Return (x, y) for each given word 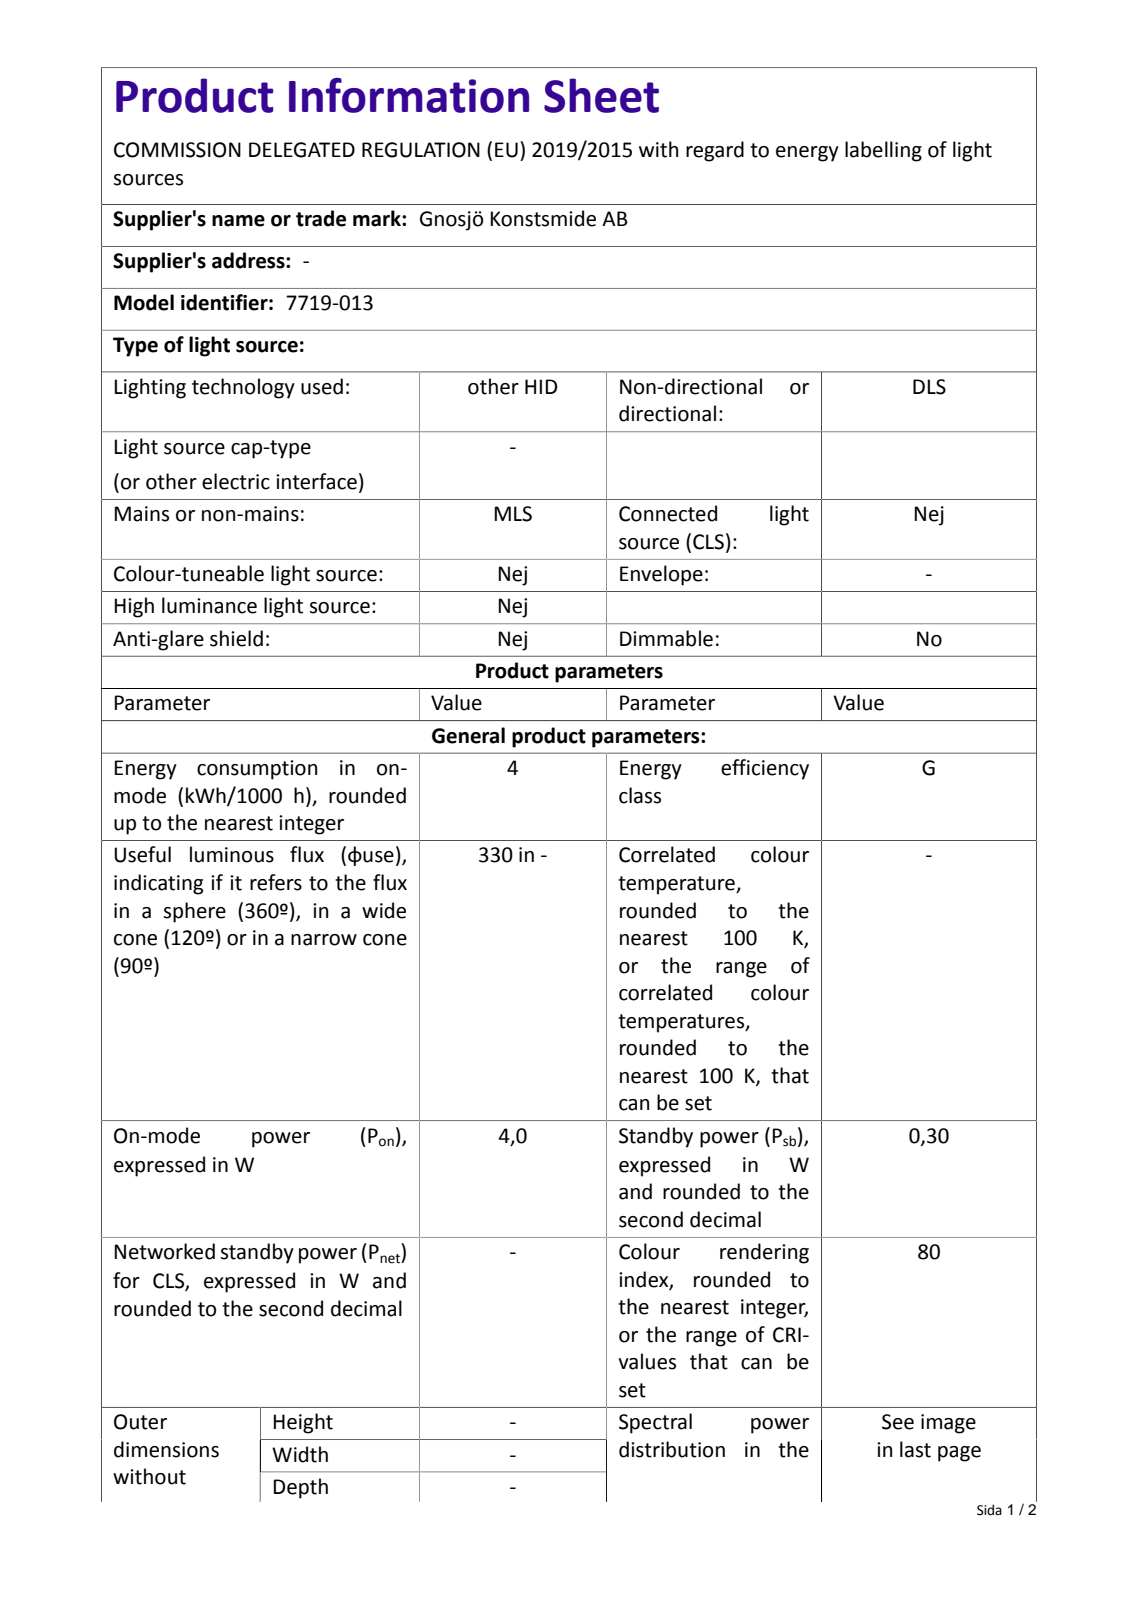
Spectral (655, 1423)
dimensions (166, 1449)
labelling (883, 151)
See (898, 1422)
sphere (194, 912)
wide (384, 910)
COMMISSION (177, 150)
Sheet (601, 95)
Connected (668, 513)
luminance (209, 605)
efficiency (765, 769)
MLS (513, 514)
